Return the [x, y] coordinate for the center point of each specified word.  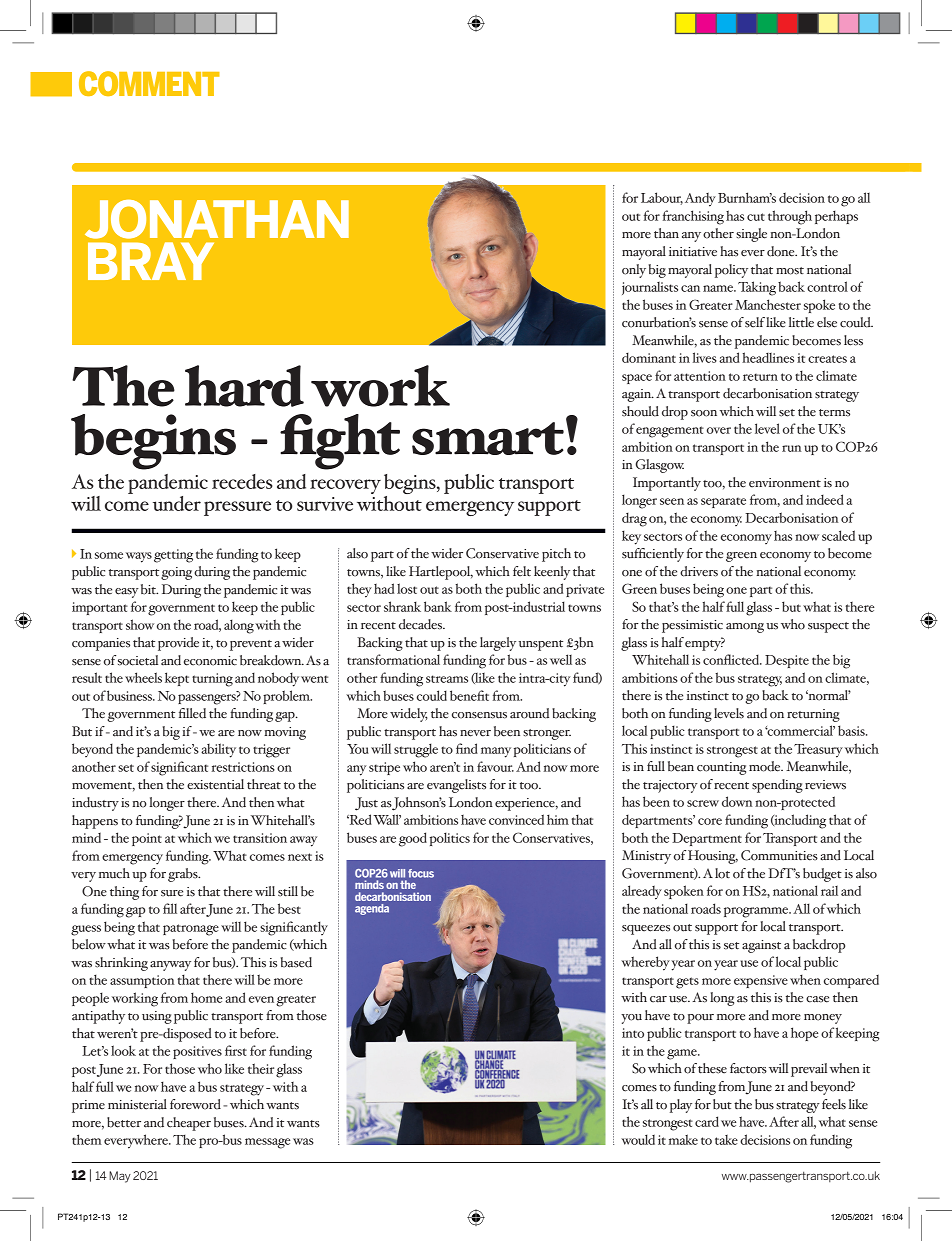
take [726, 1140]
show [140, 624]
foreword [195, 1104]
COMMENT [149, 83]
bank [438, 606]
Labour [662, 198]
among [745, 628]
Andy [700, 199]
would [638, 1139]
